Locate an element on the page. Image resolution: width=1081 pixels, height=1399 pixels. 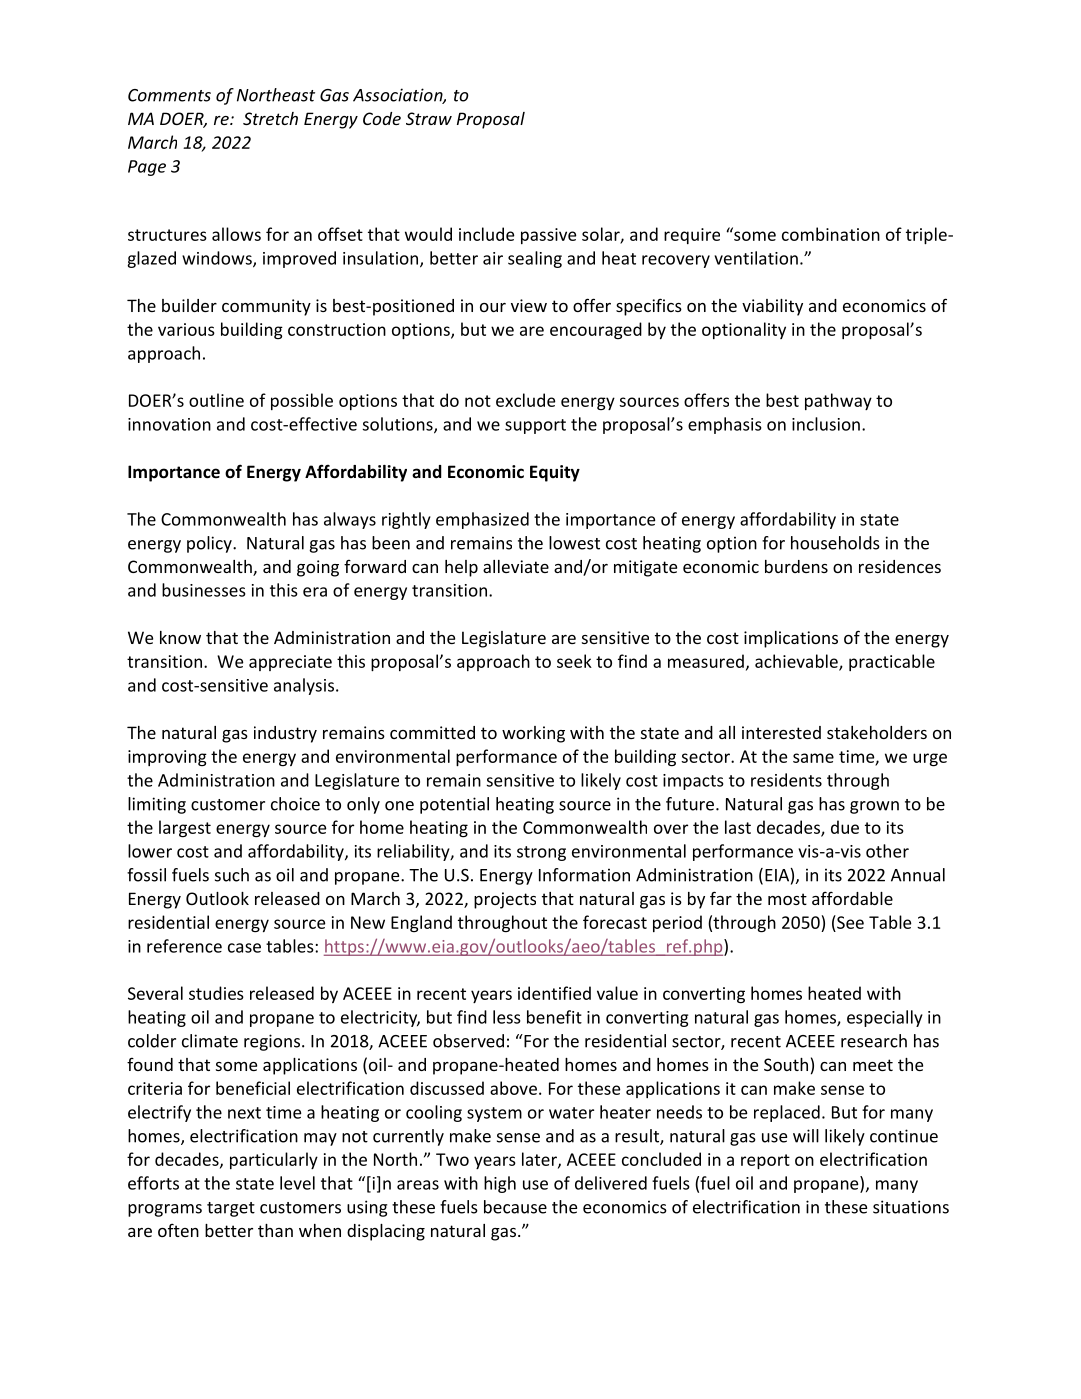
Equity is located at coordinates (555, 473).
